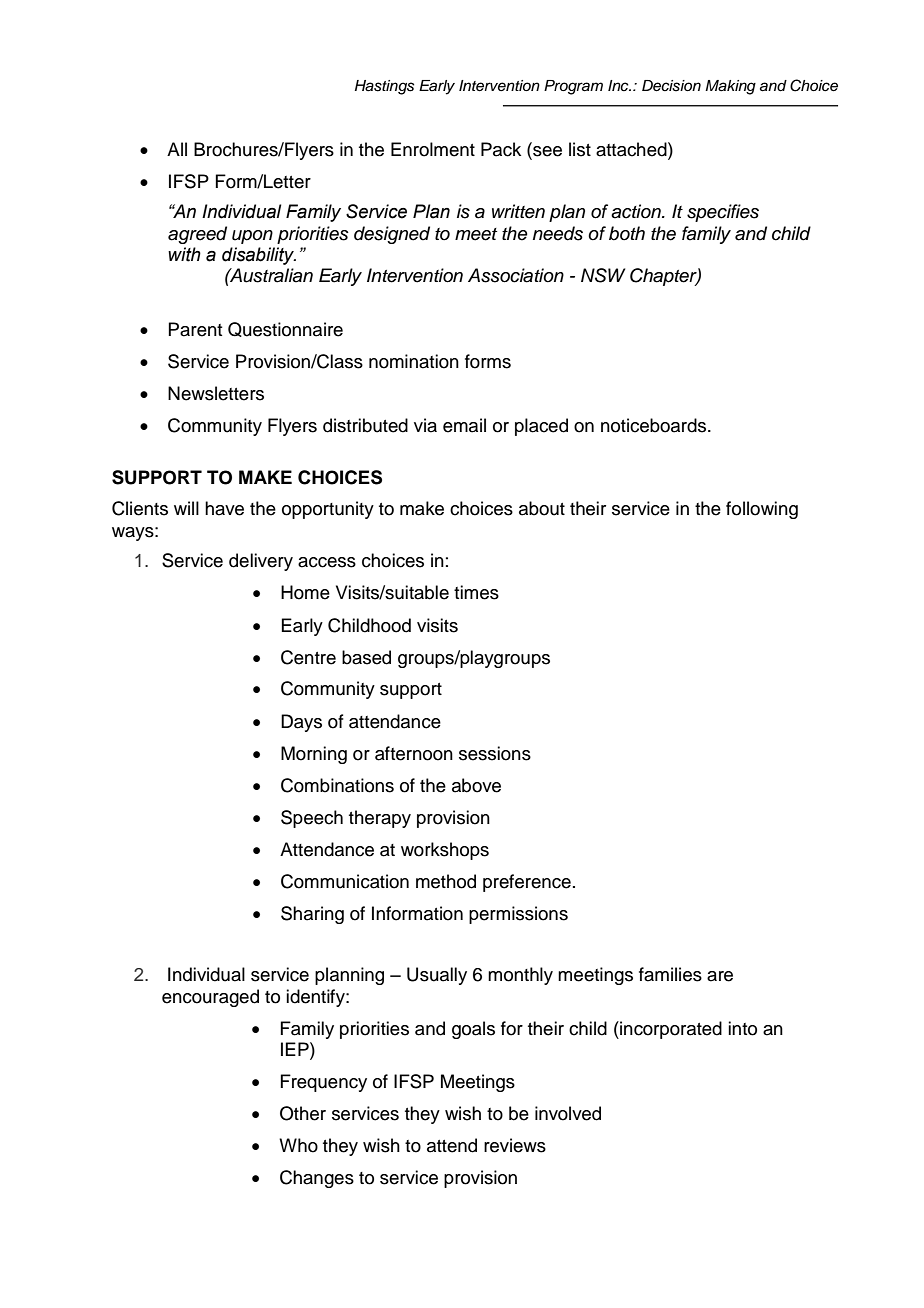 The image size is (924, 1308). Describe the element at coordinates (671, 86) in the image. I see `Decision` at that location.
